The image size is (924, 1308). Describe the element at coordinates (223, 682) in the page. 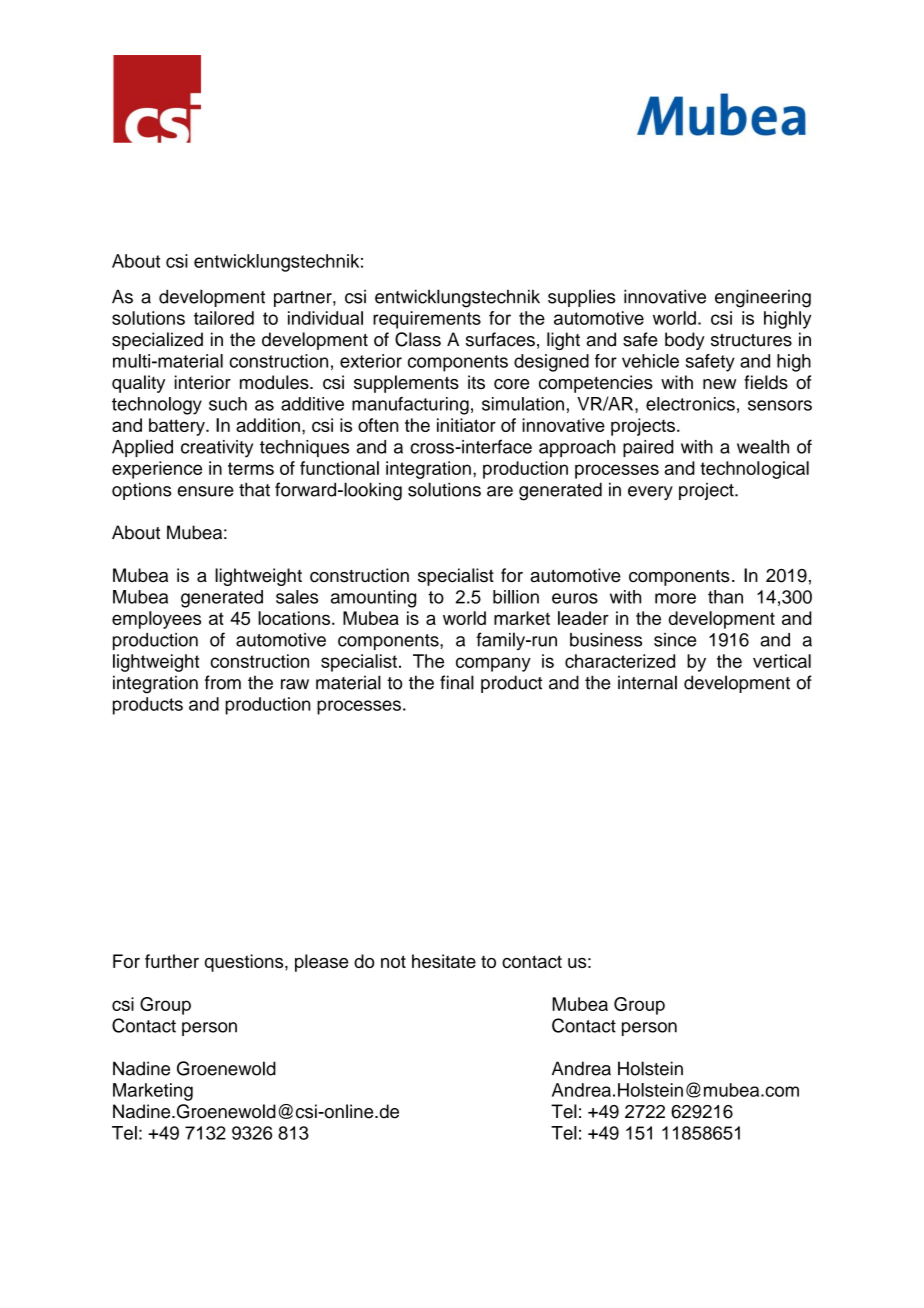

I see `from` at that location.
